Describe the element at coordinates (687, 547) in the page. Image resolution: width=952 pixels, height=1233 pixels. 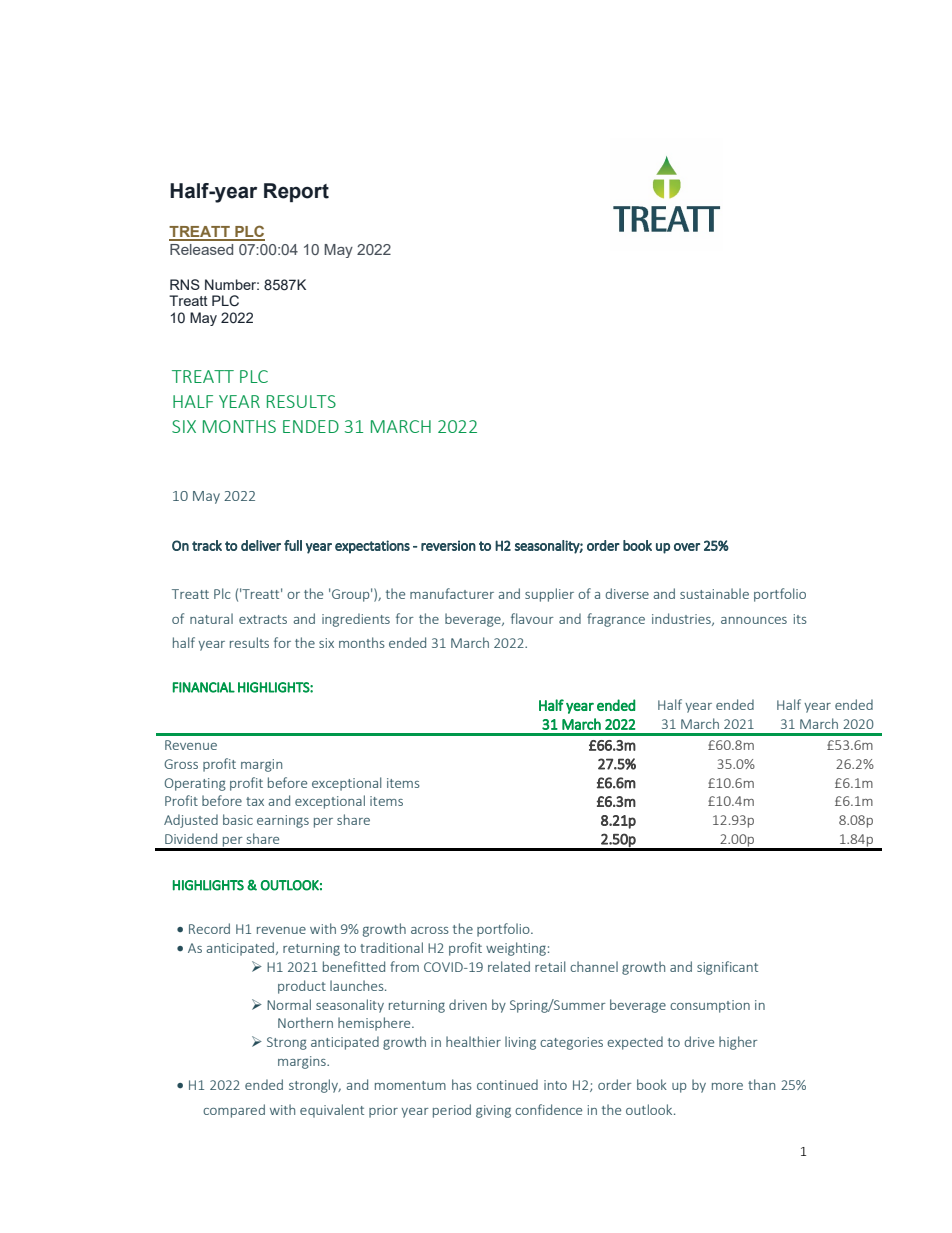
I see `over` at that location.
